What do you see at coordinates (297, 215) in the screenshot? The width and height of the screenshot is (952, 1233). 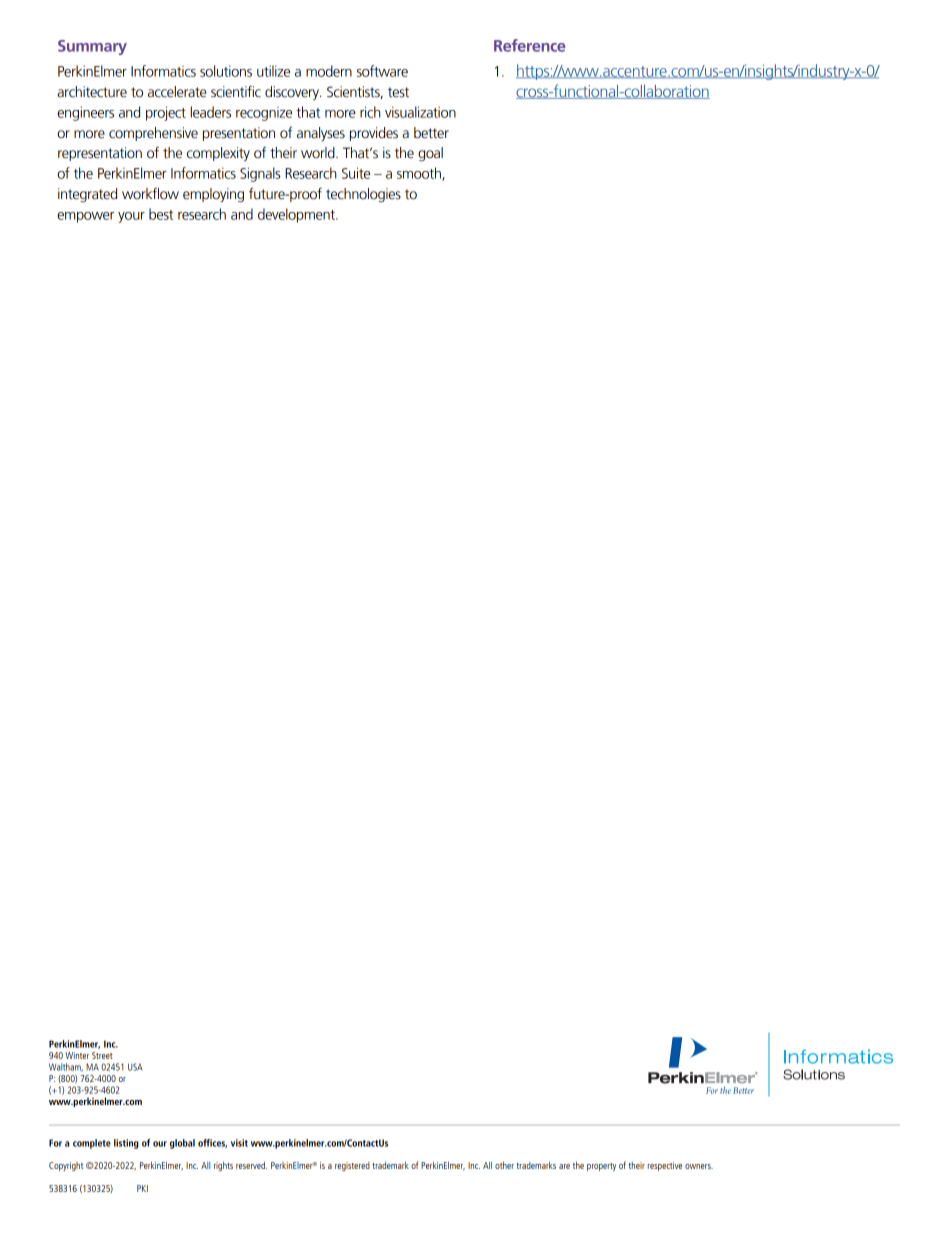 I see `development` at bounding box center [297, 215].
